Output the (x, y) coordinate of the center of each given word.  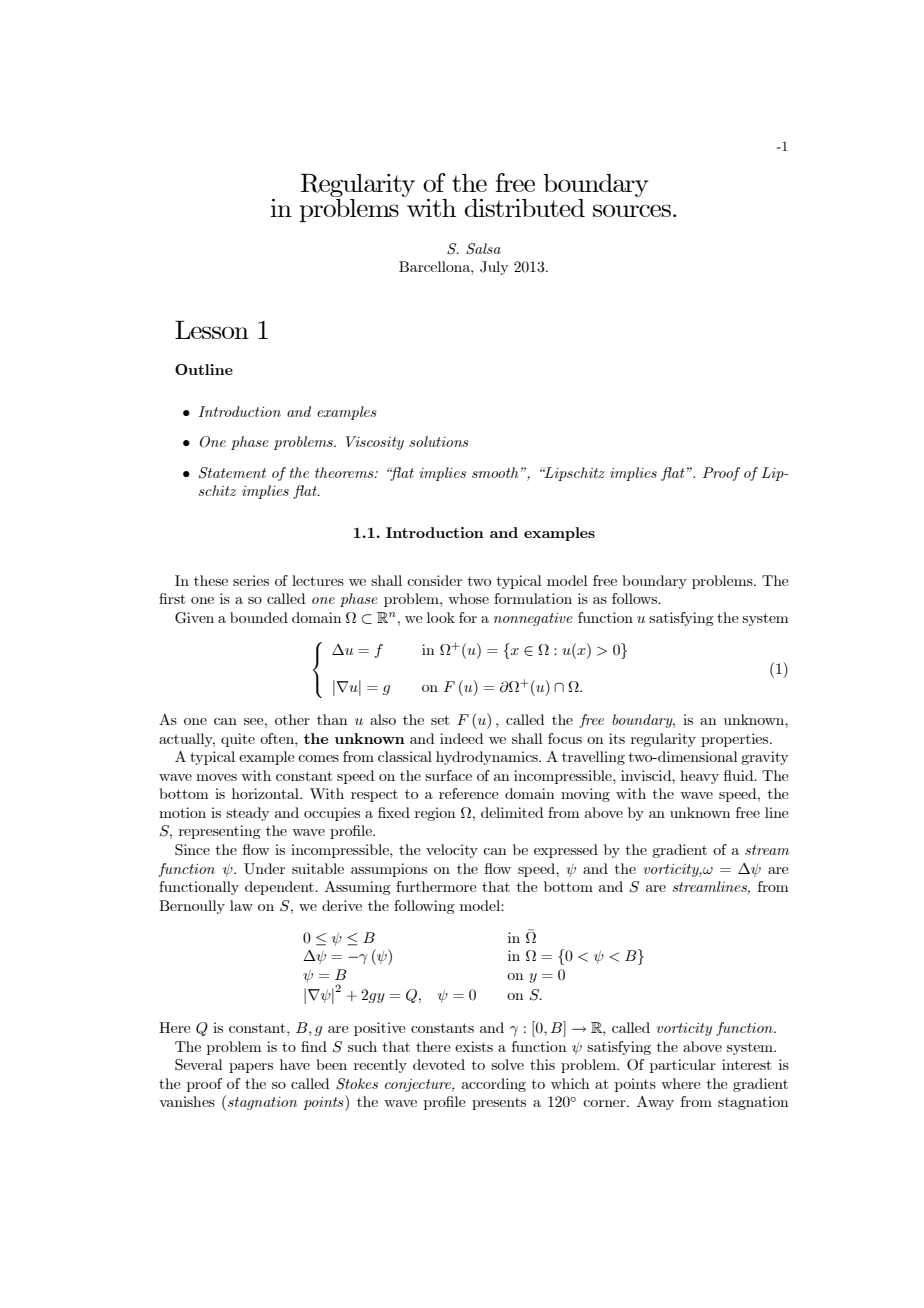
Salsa (483, 249)
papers (251, 1068)
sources (632, 210)
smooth (495, 472)
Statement (232, 473)
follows (636, 598)
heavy (699, 777)
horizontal (266, 793)
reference (469, 793)
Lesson (212, 330)
